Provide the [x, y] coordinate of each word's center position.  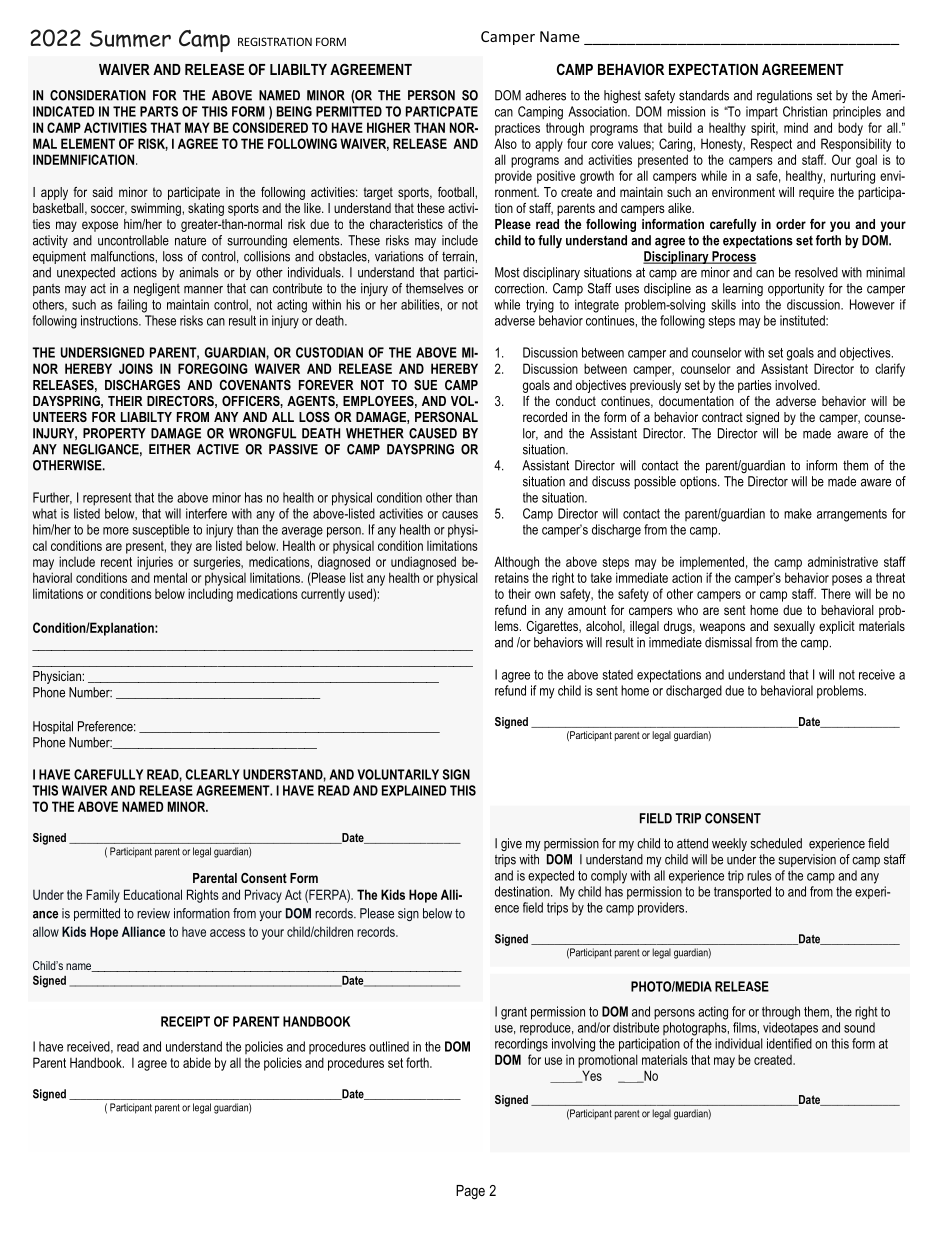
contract [722, 417]
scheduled [776, 843]
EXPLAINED [414, 790]
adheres [545, 95]
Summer [130, 39]
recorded [545, 417]
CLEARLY [213, 774]
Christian [805, 111]
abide [197, 1062]
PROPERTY [114, 433]
